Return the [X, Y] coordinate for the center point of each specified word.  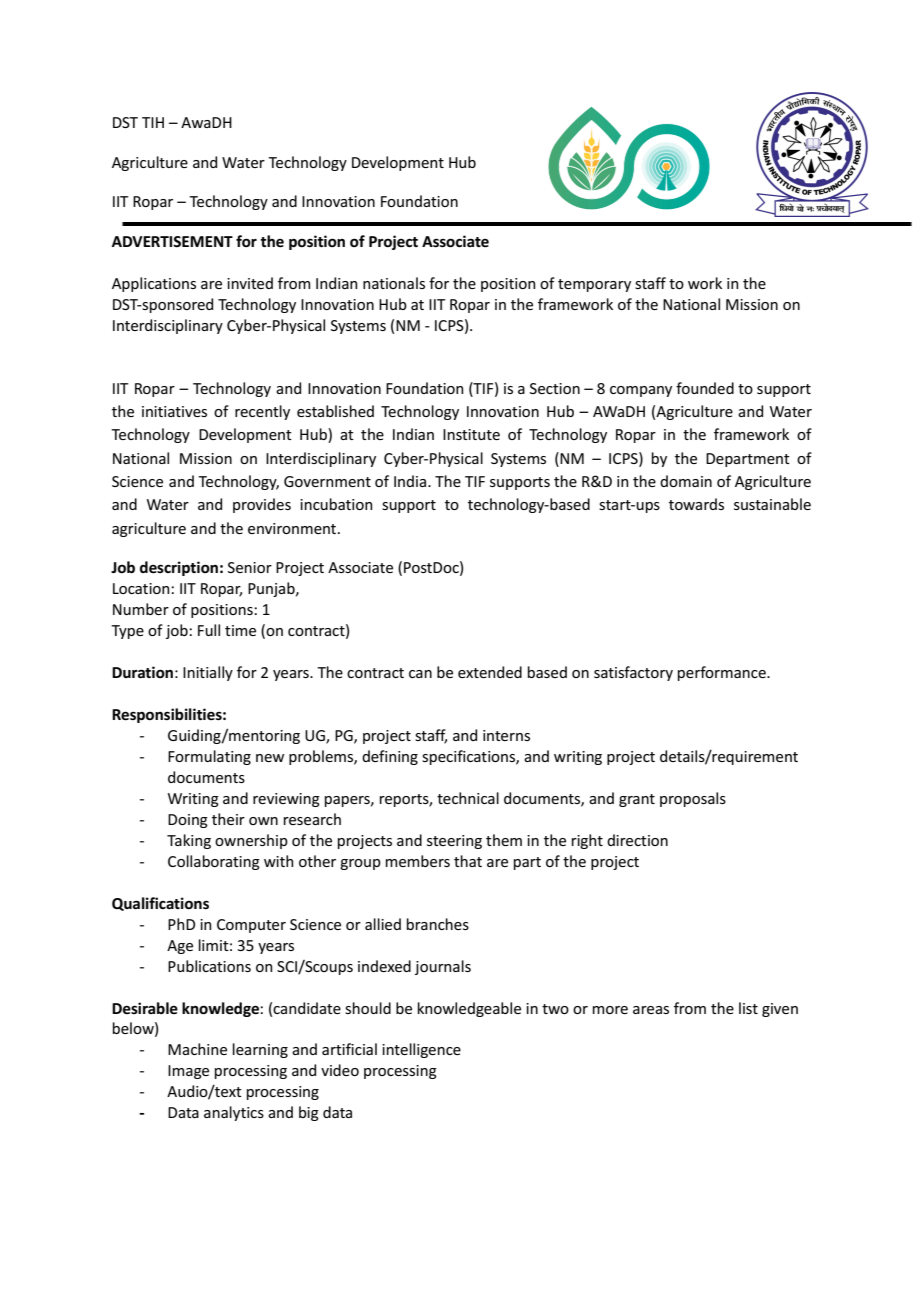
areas [651, 1010]
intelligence [421, 1050]
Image [188, 1072]
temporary [594, 285]
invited [250, 283]
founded [705, 388]
